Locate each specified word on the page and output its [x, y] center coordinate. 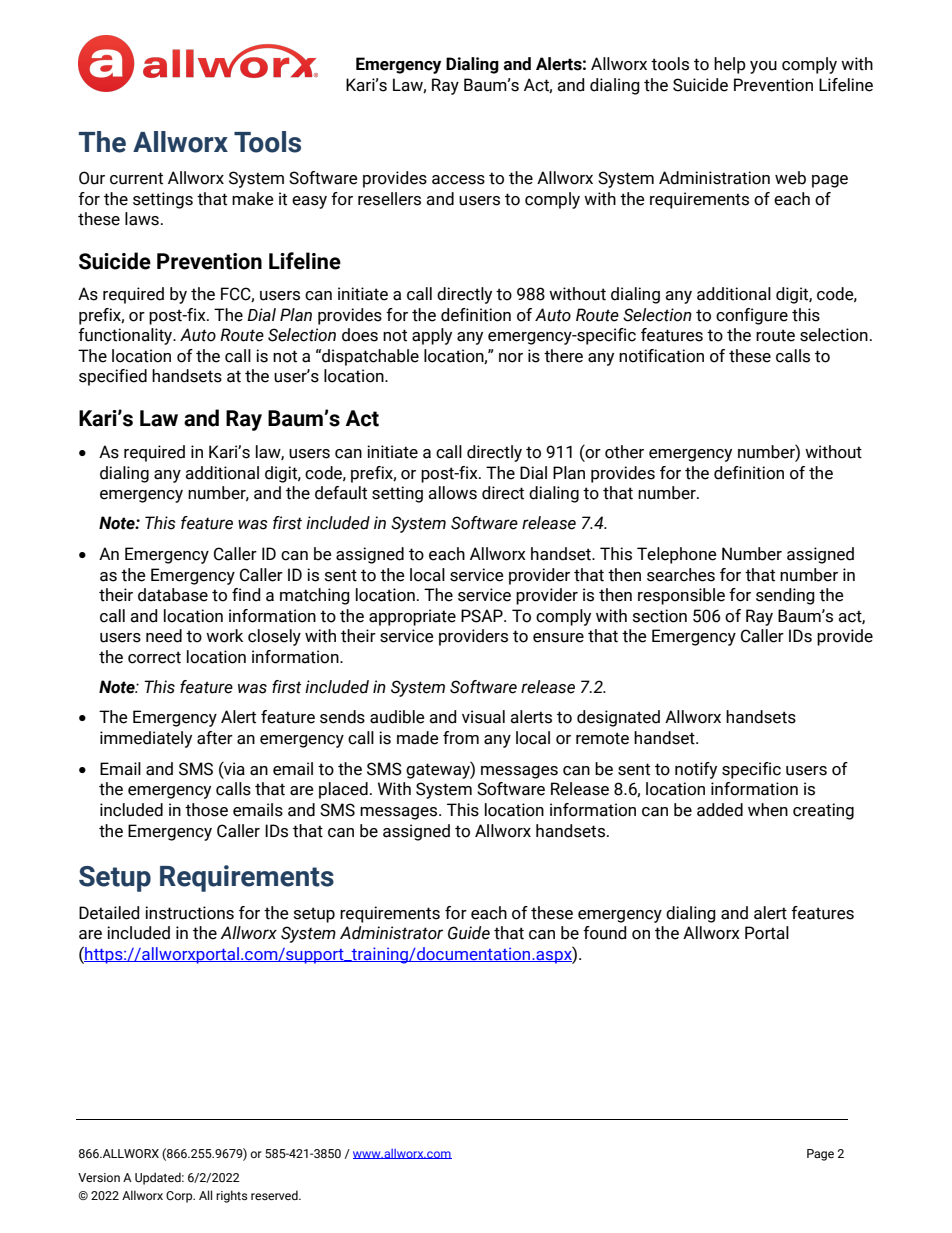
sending [785, 596]
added [720, 810]
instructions [189, 913]
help [730, 65]
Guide [469, 933]
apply [432, 336]
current [136, 178]
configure [752, 316]
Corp [180, 1197]
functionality [126, 336]
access [458, 180]
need [164, 636]
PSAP [483, 616]
